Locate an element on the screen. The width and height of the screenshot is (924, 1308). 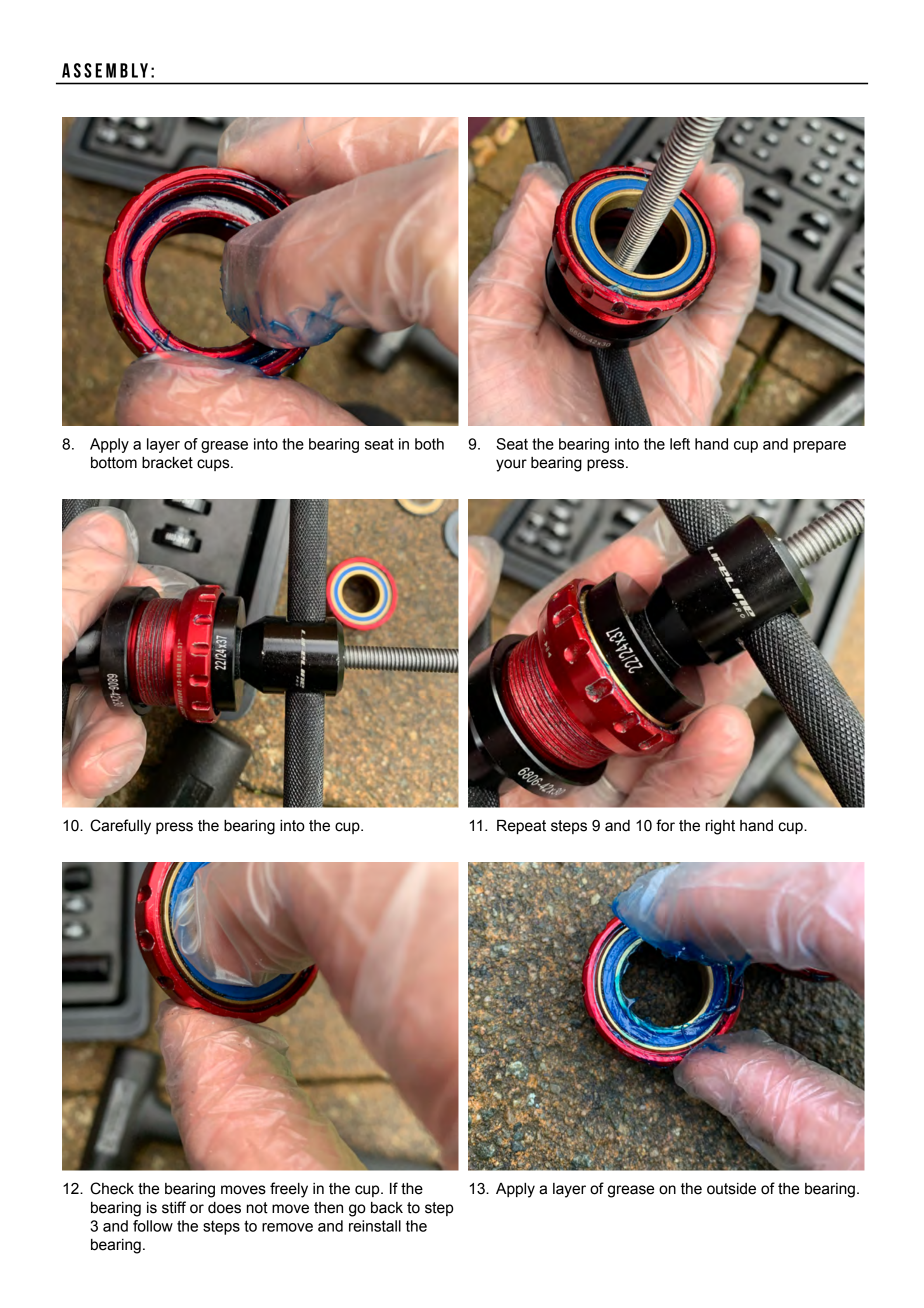
Repeat is located at coordinates (521, 827).
